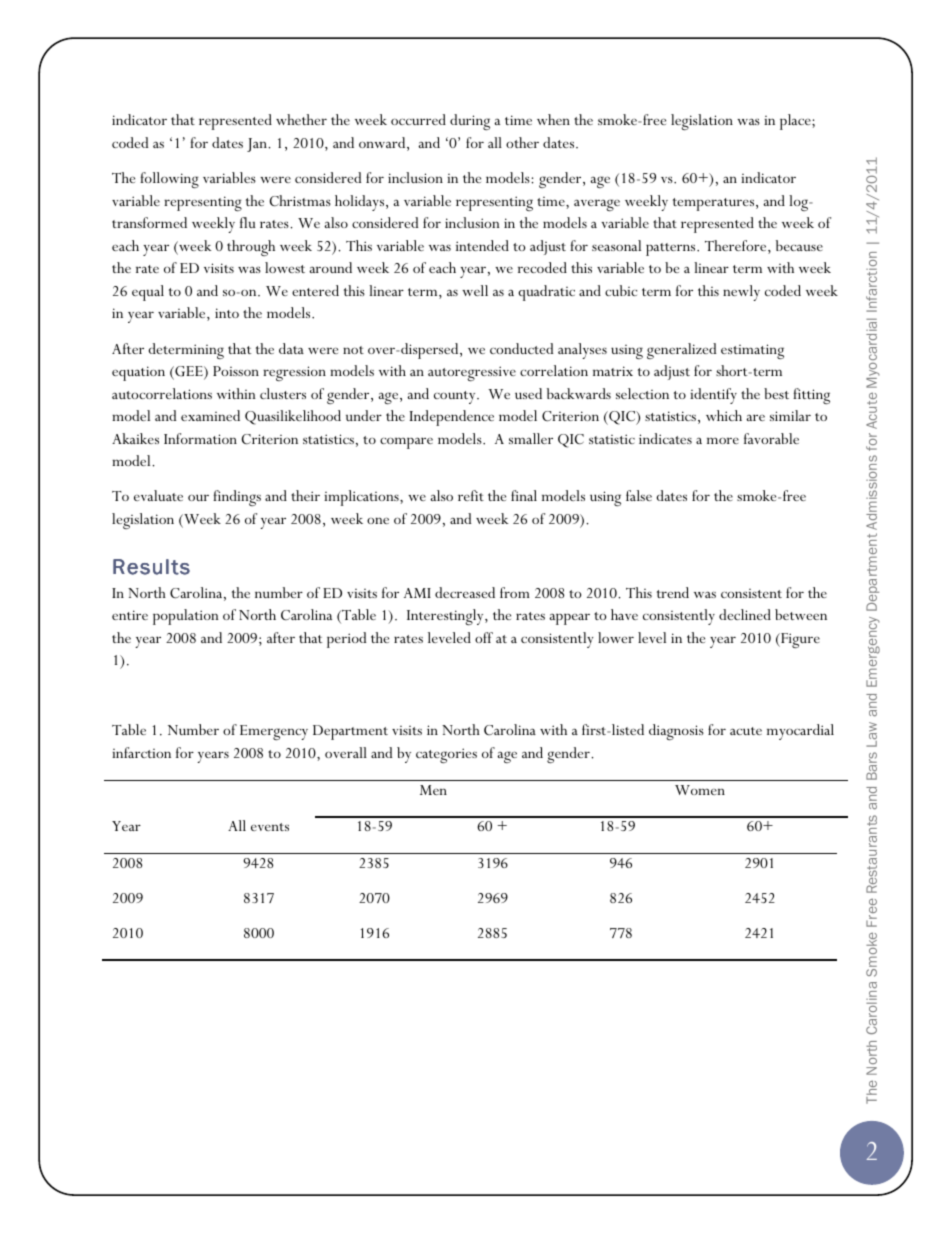 Image resolution: width=952 pixels, height=1233 pixels. I want to click on during, so click(470, 122).
